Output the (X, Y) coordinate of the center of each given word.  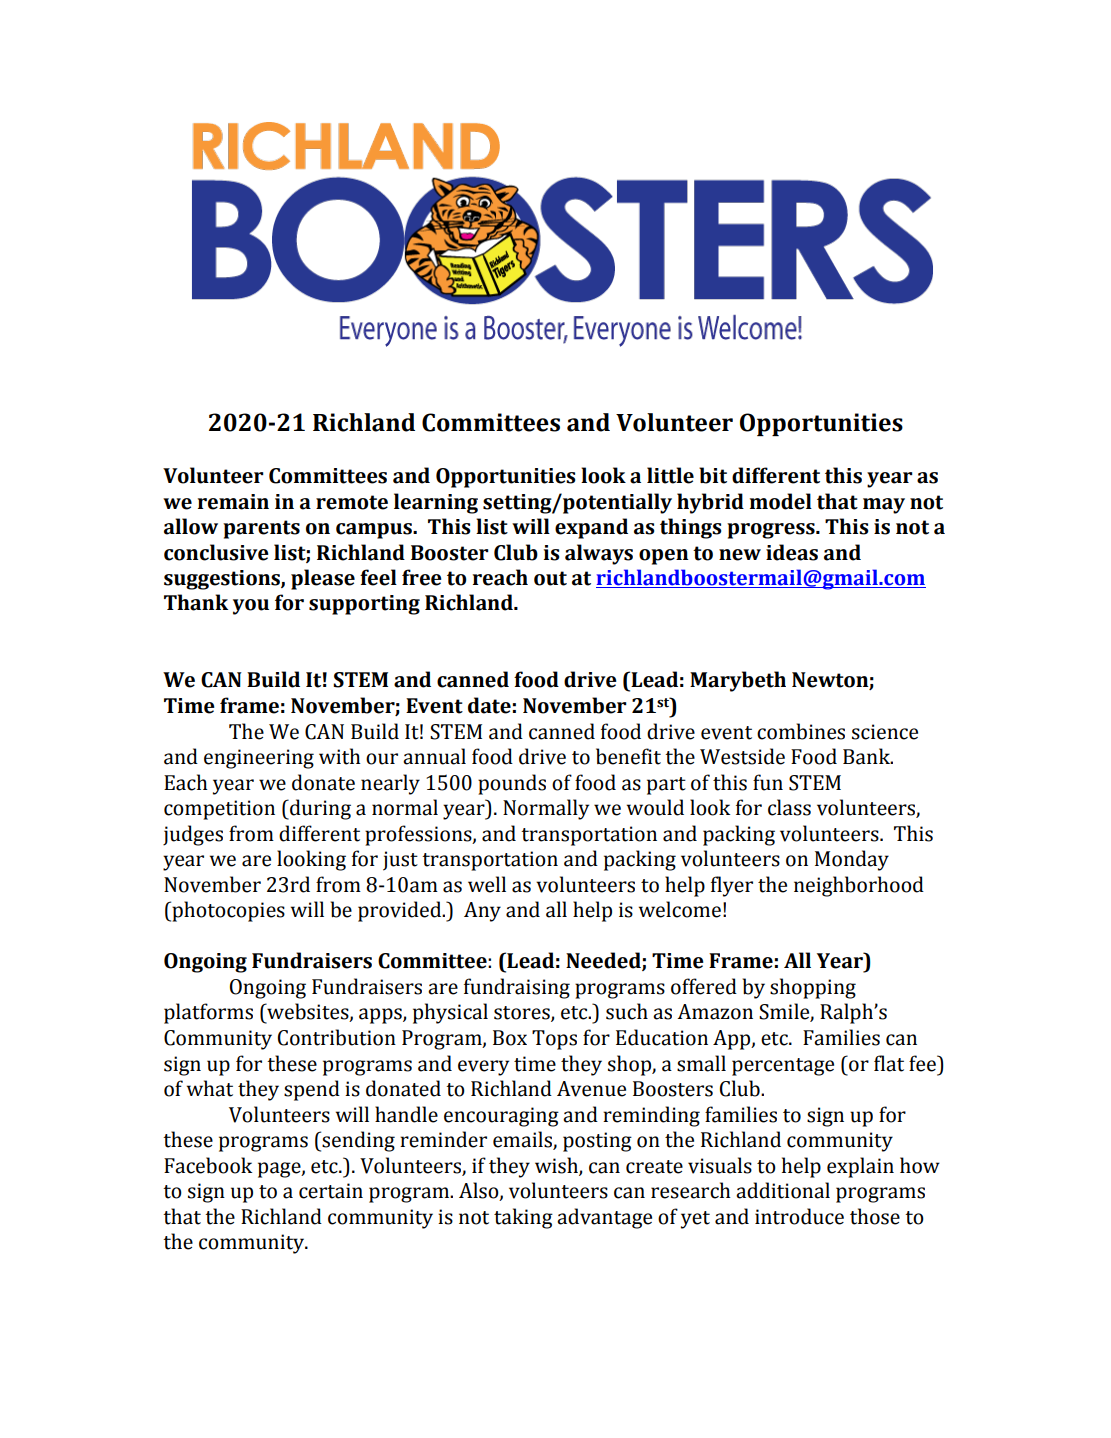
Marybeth (738, 681)
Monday (852, 860)
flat (889, 1063)
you (251, 607)
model (781, 501)
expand (591, 528)
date (489, 705)
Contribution (337, 1037)
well (487, 884)
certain (331, 1191)
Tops (554, 1040)
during (319, 809)
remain (233, 502)
